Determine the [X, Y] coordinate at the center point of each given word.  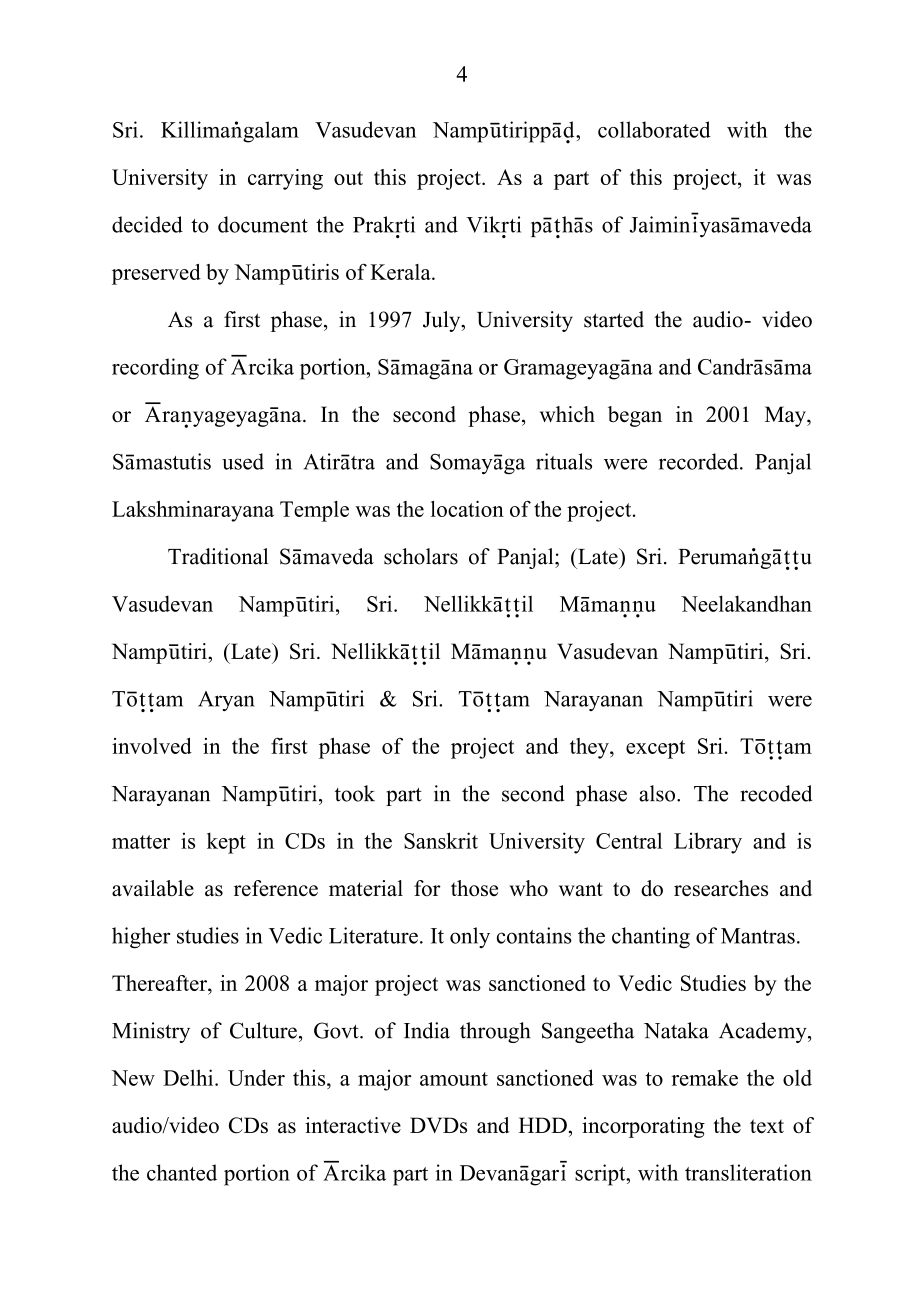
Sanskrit [441, 840]
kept [226, 843]
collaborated [654, 129]
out [348, 178]
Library [708, 843]
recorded [700, 461]
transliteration [748, 1172]
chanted [182, 1172]
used [243, 461]
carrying [285, 179]
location [467, 509]
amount [454, 1079]
